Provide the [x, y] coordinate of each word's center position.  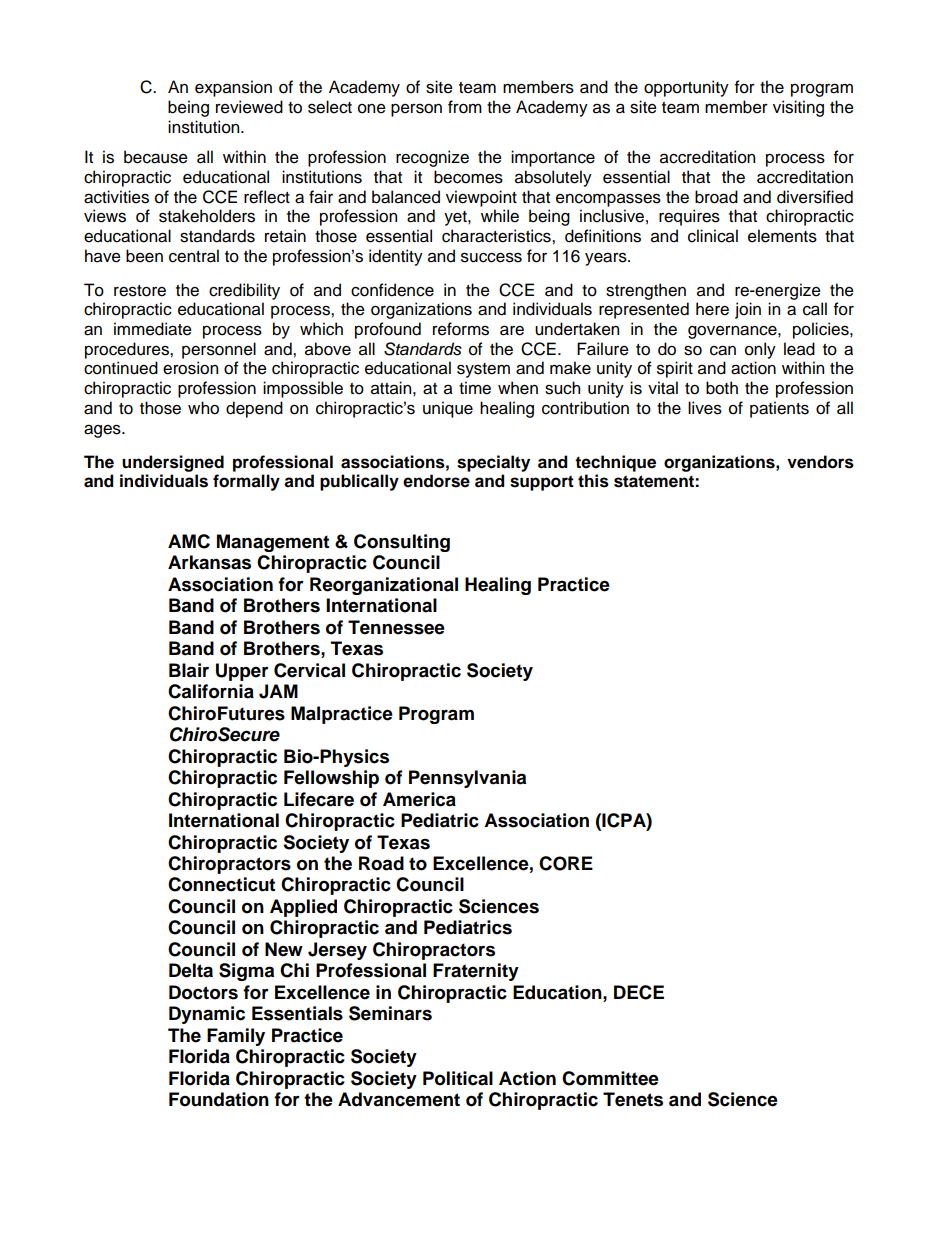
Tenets [633, 1099]
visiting [798, 108]
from [465, 107]
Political [458, 1078]
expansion [233, 88]
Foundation [219, 1099]
